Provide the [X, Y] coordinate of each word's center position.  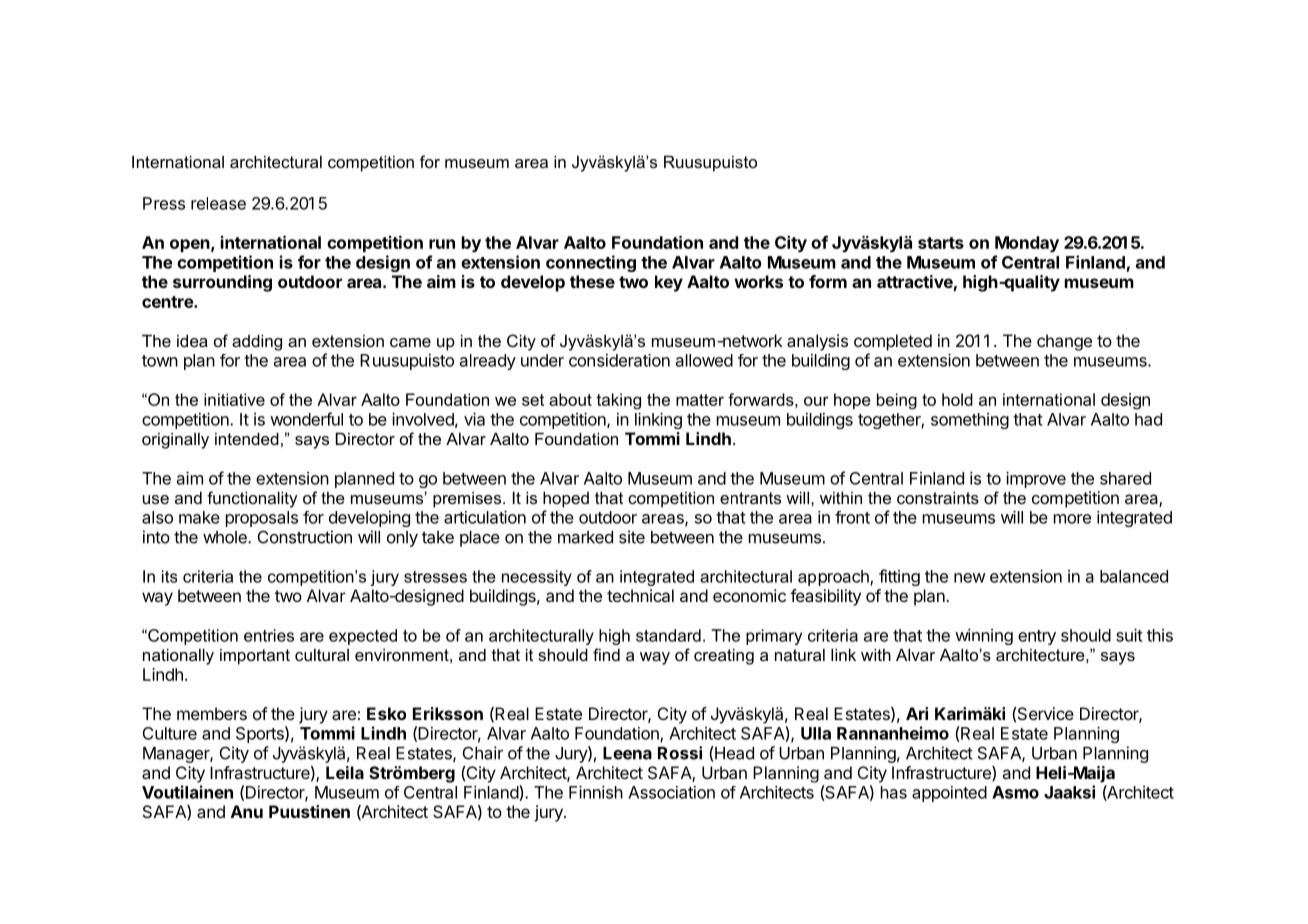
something [970, 421]
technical [640, 595]
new [970, 578]
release [218, 203]
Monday [1027, 244]
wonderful [306, 419]
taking [618, 401]
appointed [949, 794]
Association [671, 792]
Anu [247, 811]
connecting [591, 263]
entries [269, 635]
